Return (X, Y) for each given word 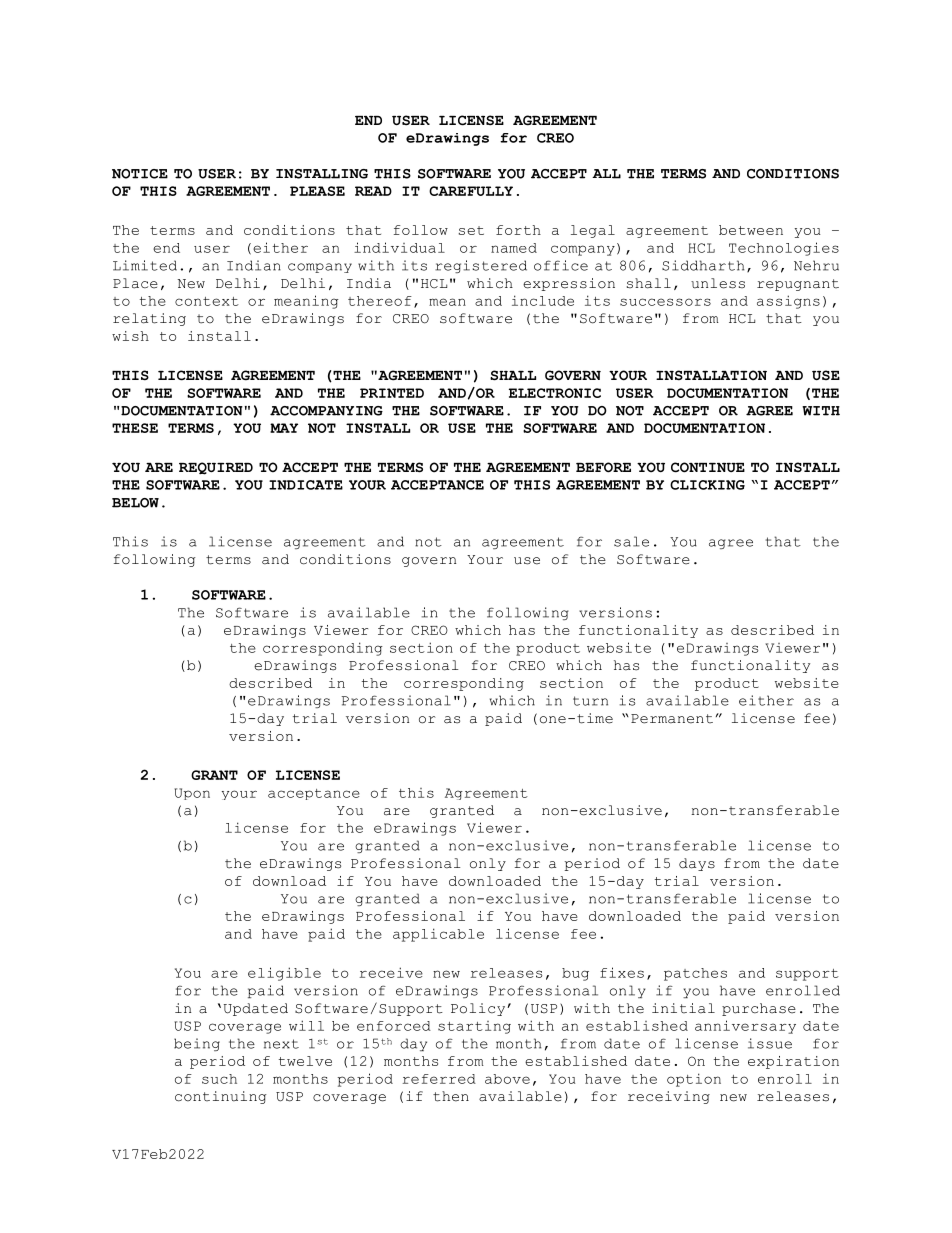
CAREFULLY (471, 191)
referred (439, 1079)
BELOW (135, 503)
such (219, 1079)
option (694, 1080)
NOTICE (140, 174)
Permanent (672, 719)
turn (590, 701)
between (751, 230)
